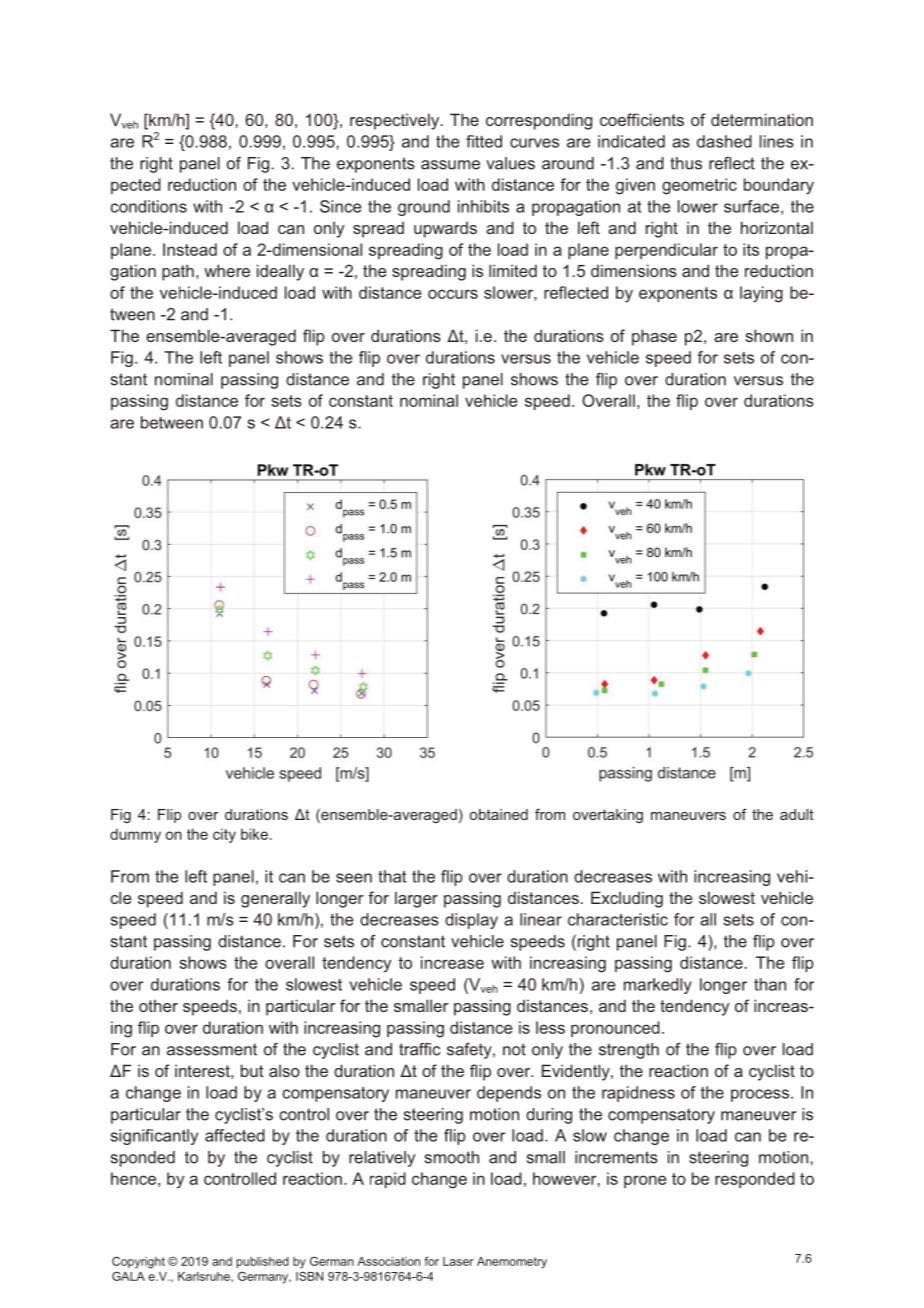  Describe the element at coordinates (205, 1276) in the document. I see `Karlsruhe` at that location.
